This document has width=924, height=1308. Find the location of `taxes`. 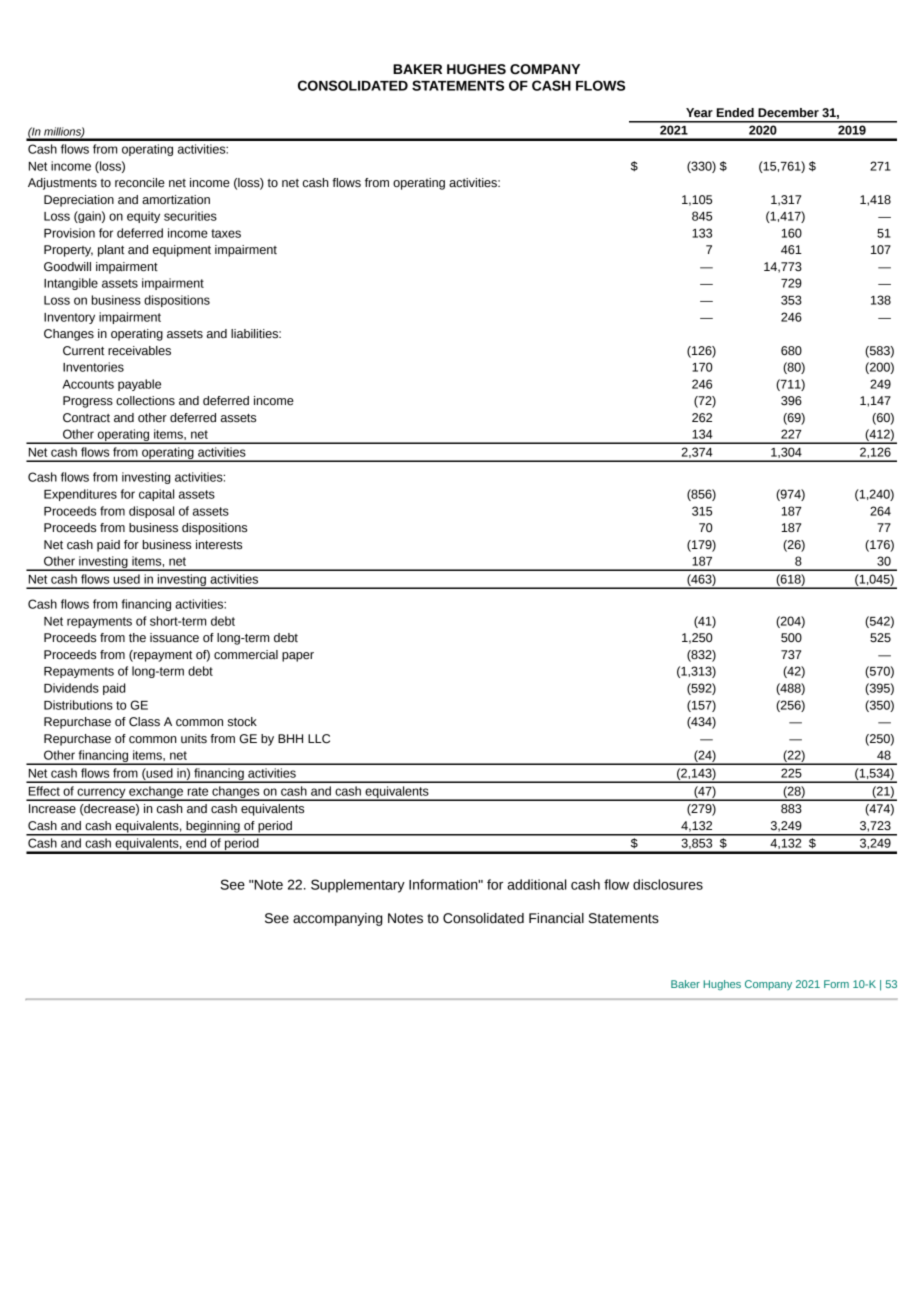

taxes is located at coordinates (226, 233).
